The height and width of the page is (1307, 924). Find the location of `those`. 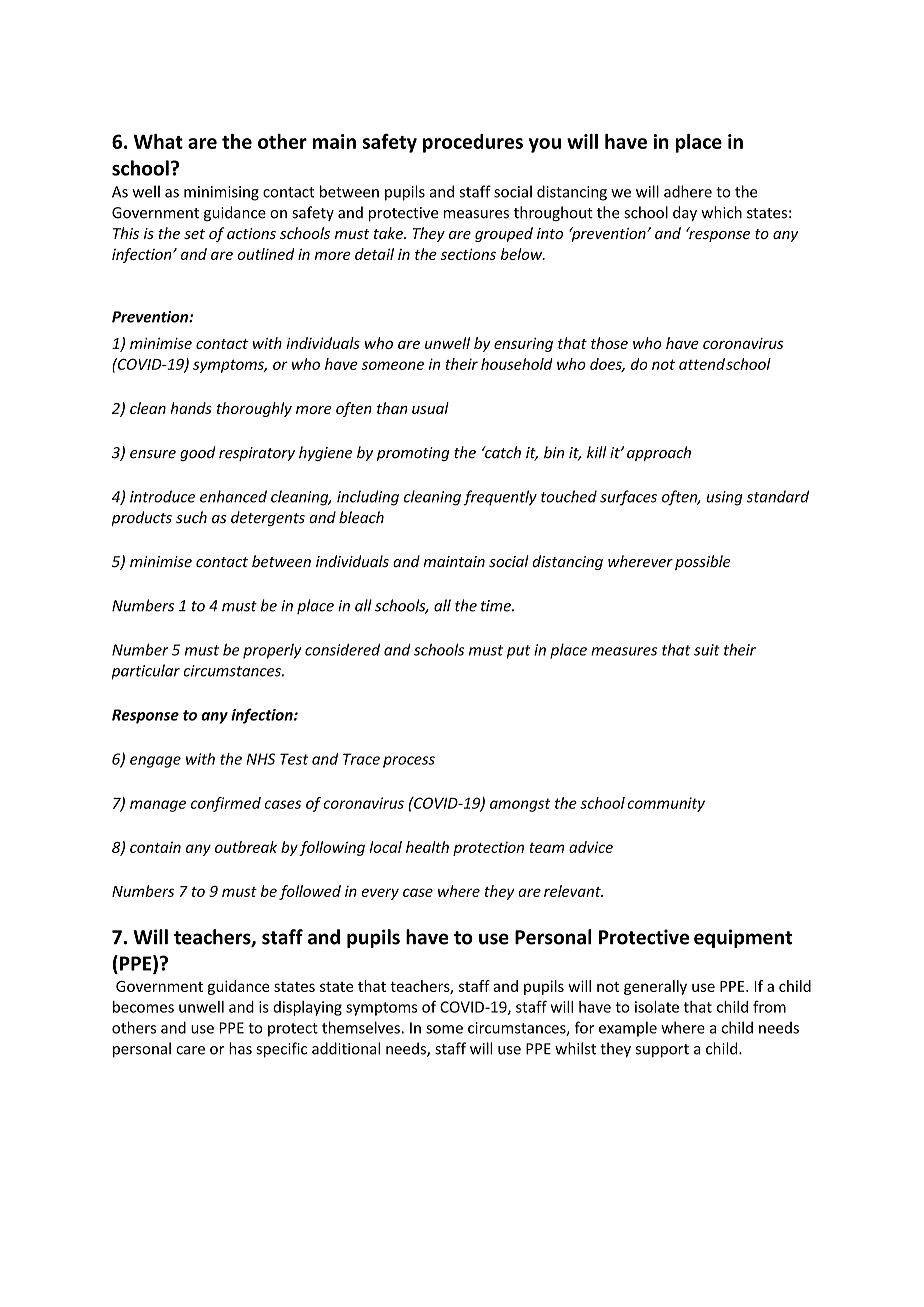

those is located at coordinates (609, 343).
